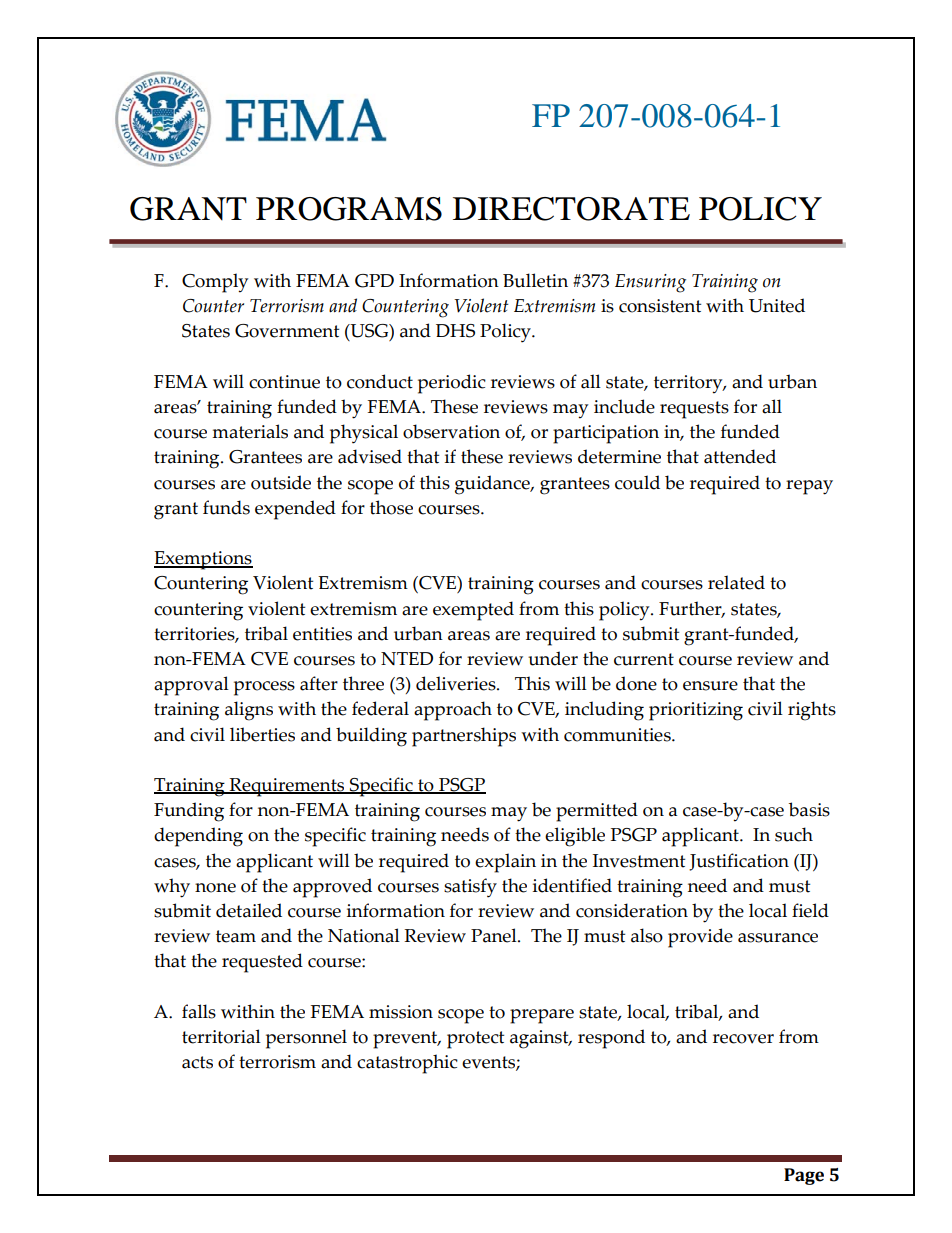  I want to click on ensure, so click(710, 686).
